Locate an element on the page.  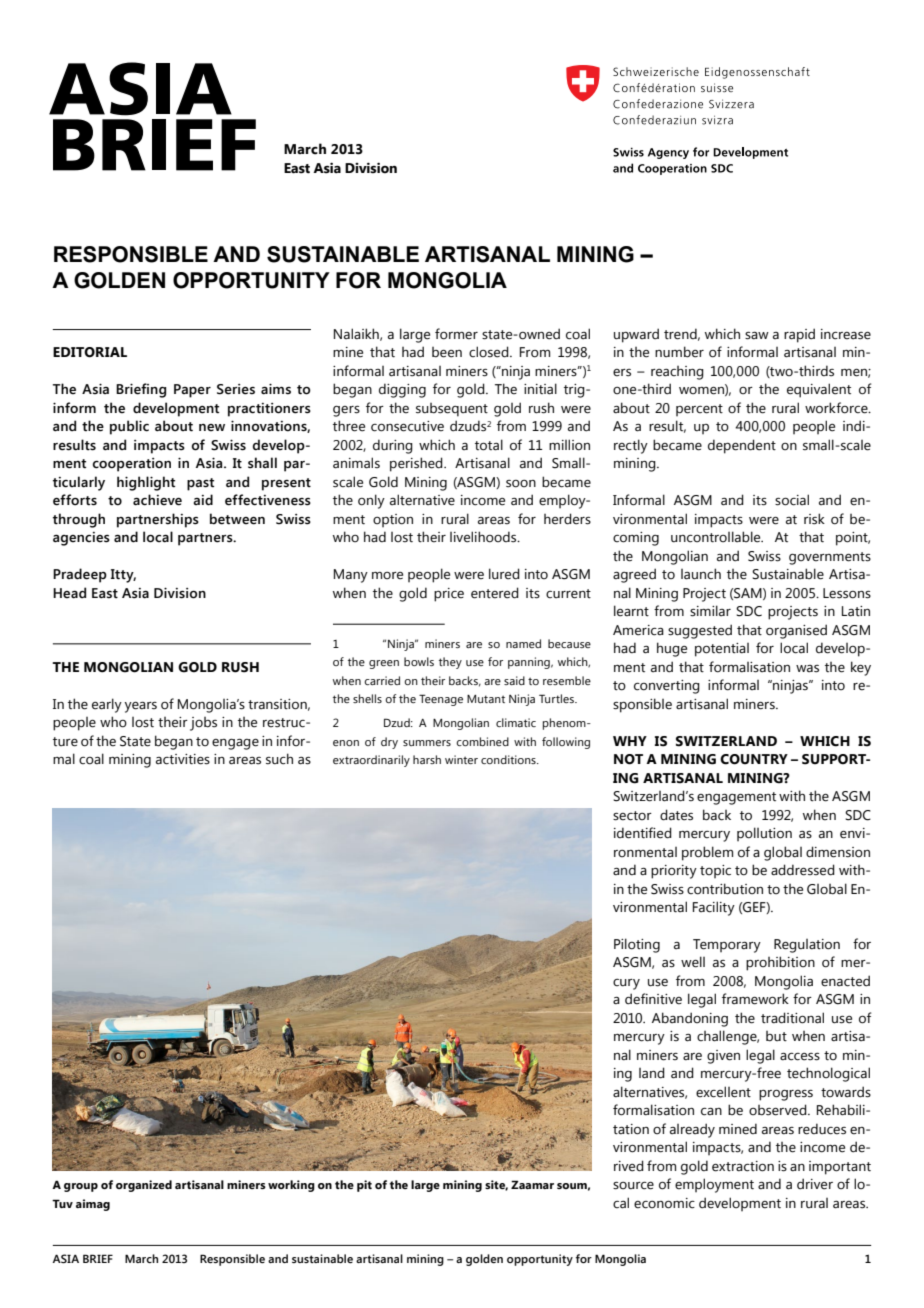
organized is located at coordinates (144, 1186).
